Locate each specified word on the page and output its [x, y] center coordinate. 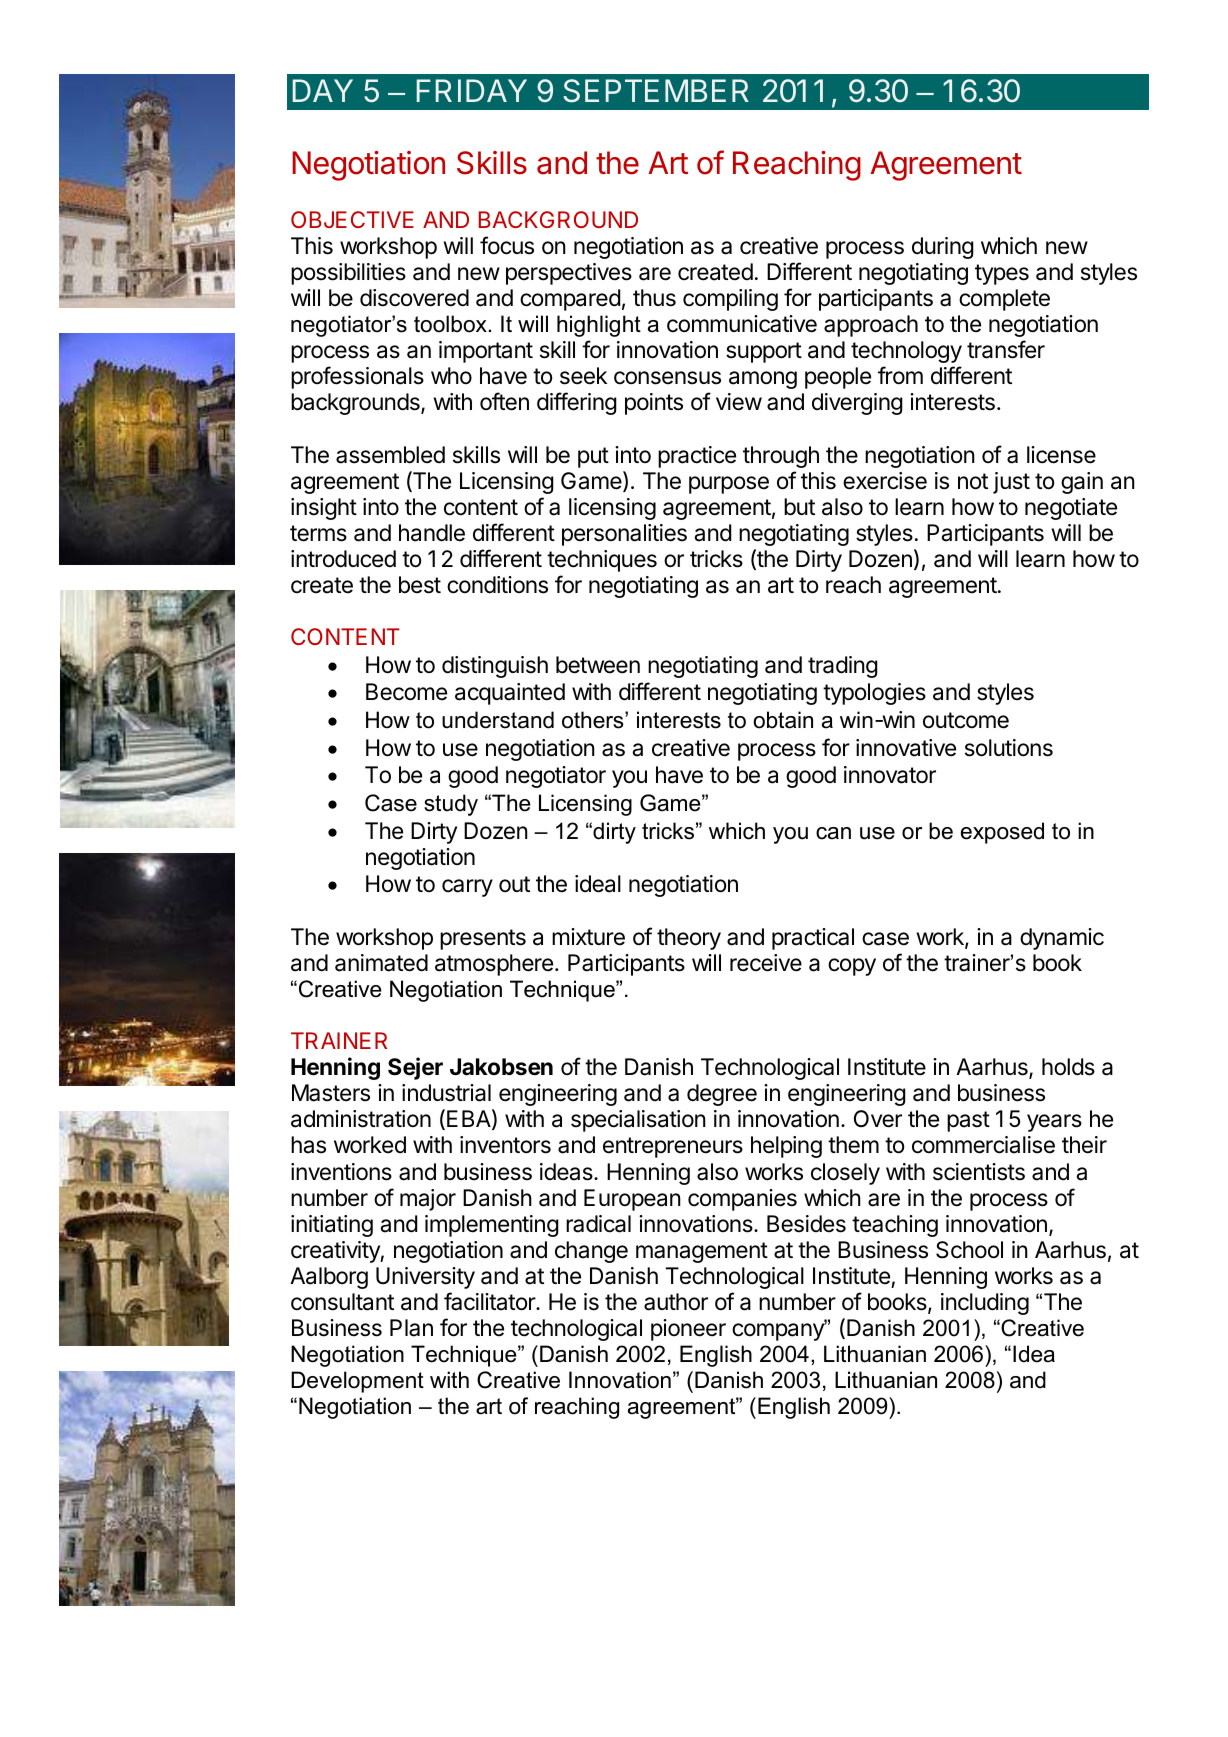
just [1011, 483]
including [985, 1304]
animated [381, 963]
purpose [729, 485]
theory [689, 939]
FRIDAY [472, 90]
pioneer [688, 1330]
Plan [411, 1328]
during [943, 248]
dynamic [1062, 939]
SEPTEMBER [656, 91]
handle [432, 533]
